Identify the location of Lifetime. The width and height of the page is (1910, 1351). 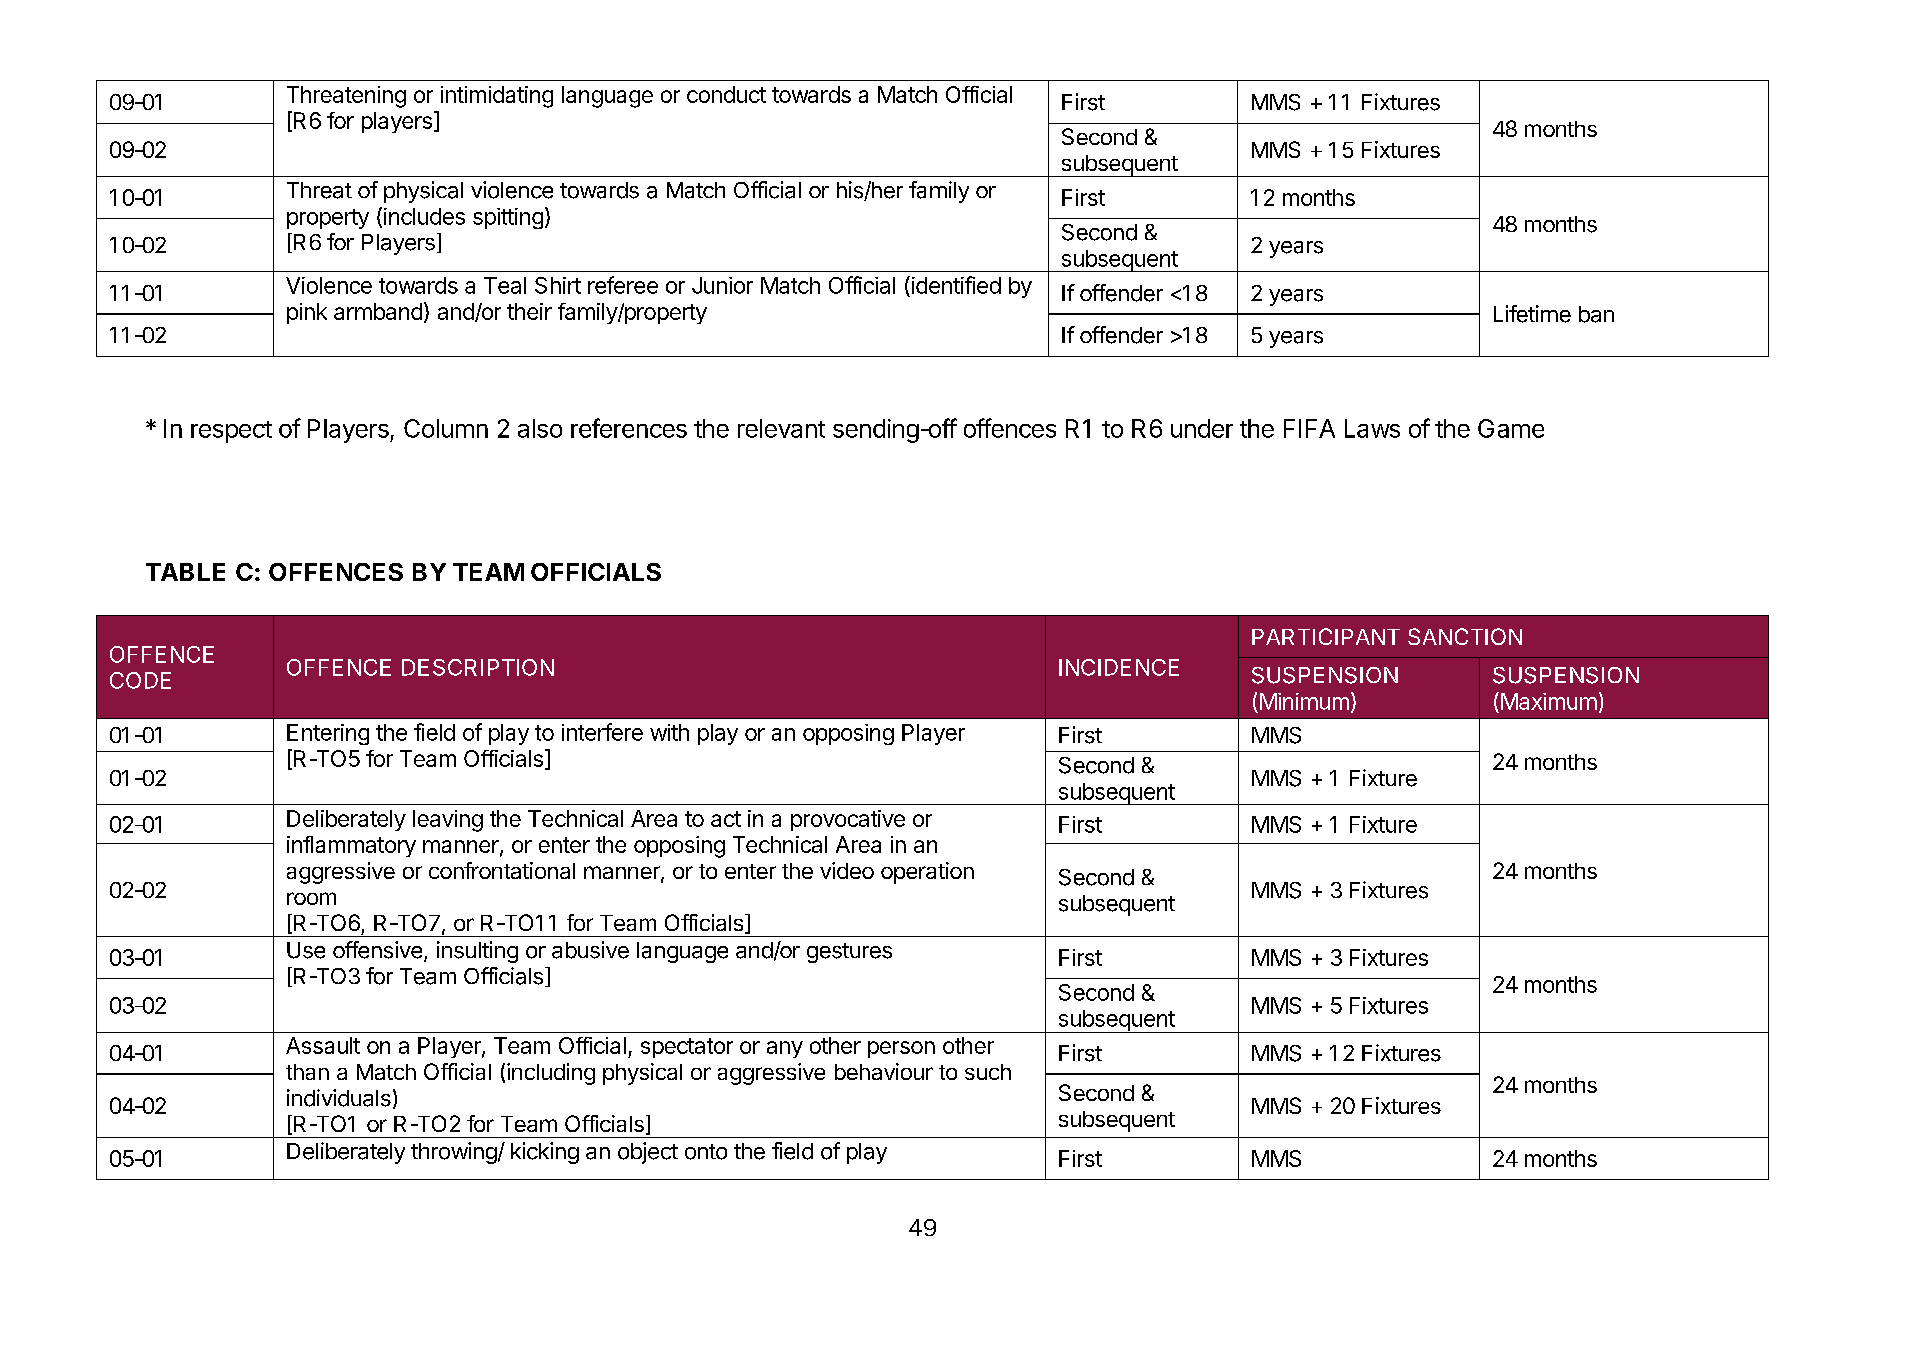
(1532, 314).
